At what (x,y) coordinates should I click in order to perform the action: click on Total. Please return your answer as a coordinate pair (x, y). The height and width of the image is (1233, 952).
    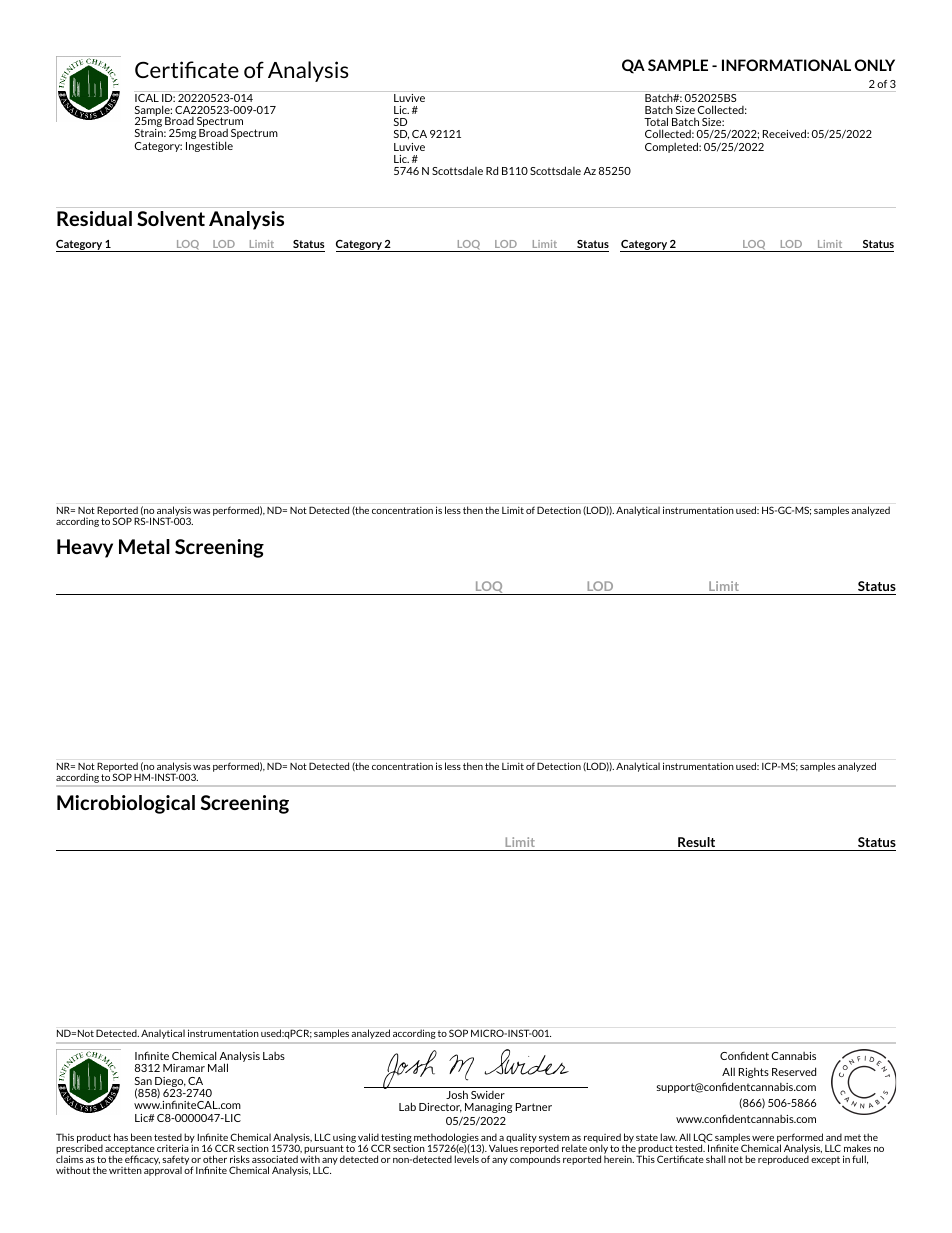
    Looking at the image, I should click on (656, 121).
